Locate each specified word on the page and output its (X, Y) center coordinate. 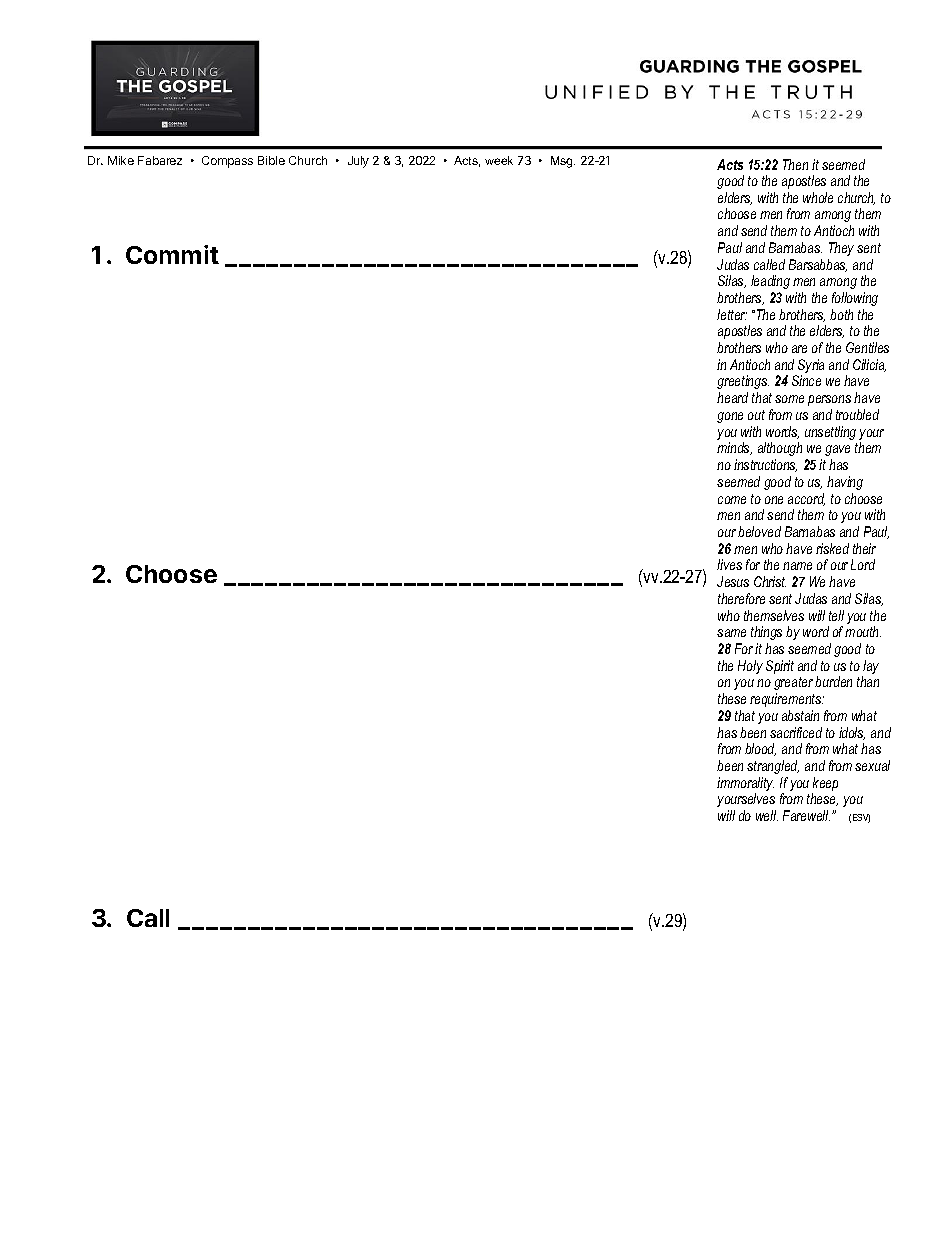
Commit (172, 254)
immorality (745, 785)
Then (795, 164)
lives (729, 564)
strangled (773, 767)
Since (806, 380)
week (499, 160)
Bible (271, 160)
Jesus (733, 581)
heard (732, 397)
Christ (770, 581)
